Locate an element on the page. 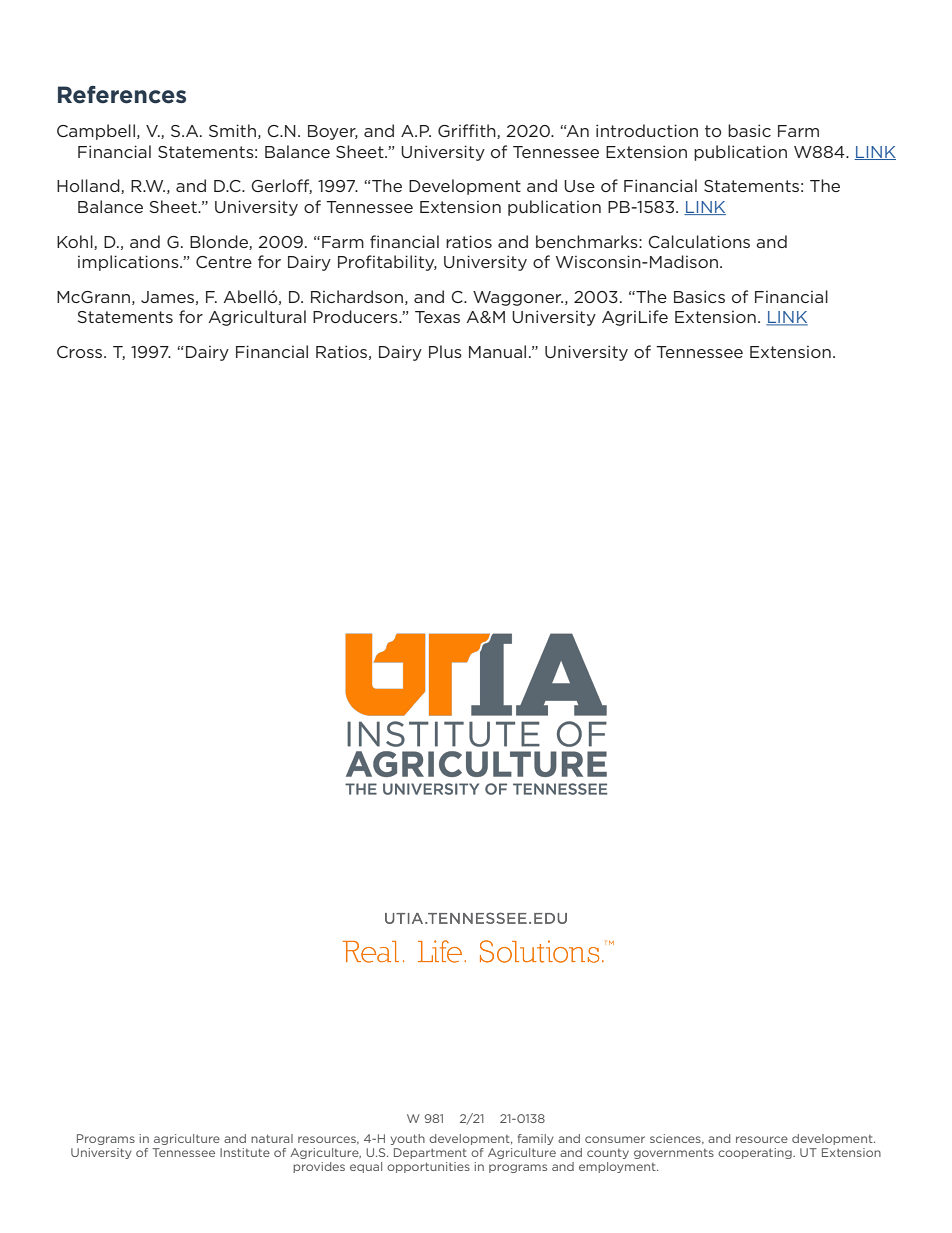 The width and height of the page is (952, 1233). Griffith is located at coordinates (468, 131).
